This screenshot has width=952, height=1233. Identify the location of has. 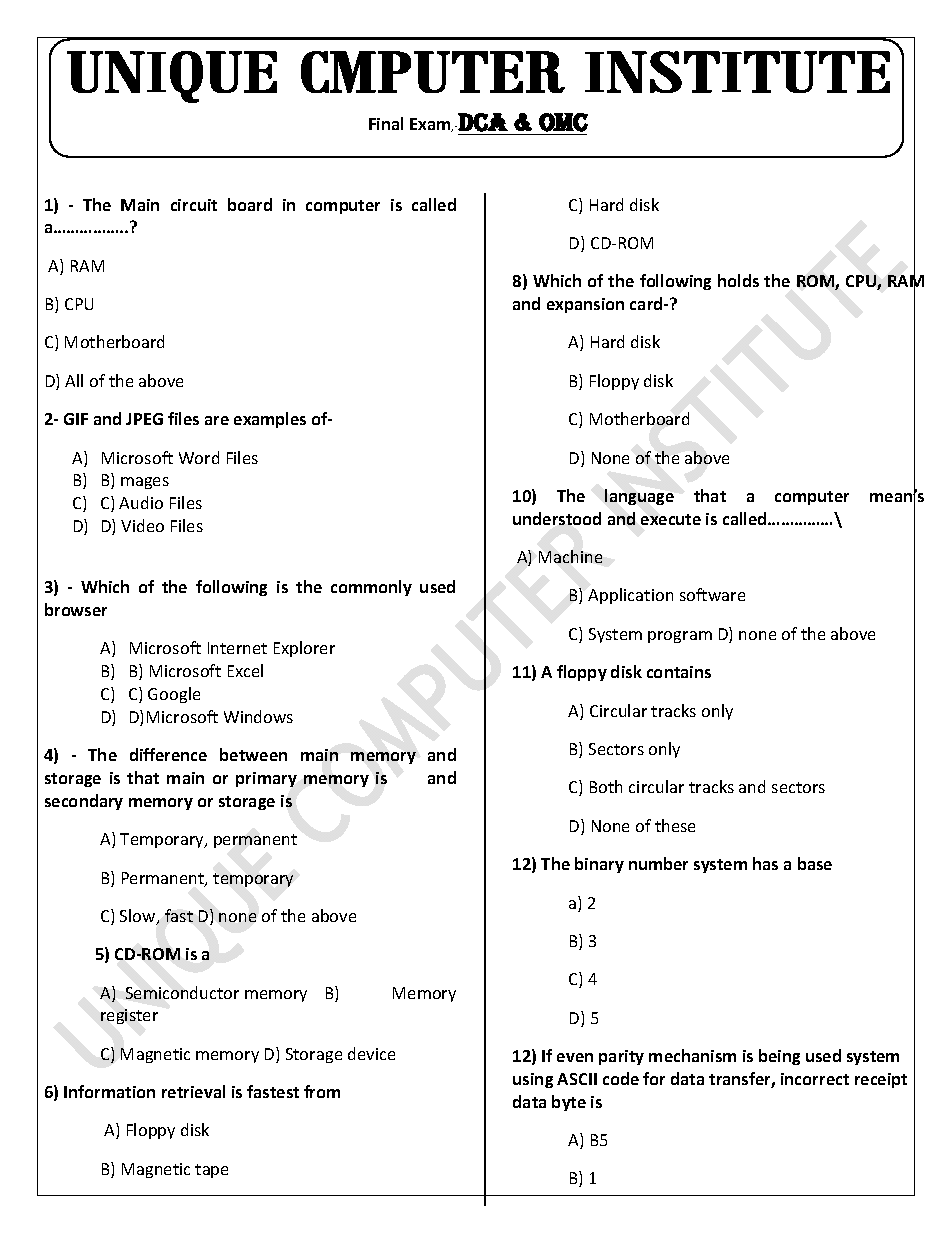
(765, 863).
